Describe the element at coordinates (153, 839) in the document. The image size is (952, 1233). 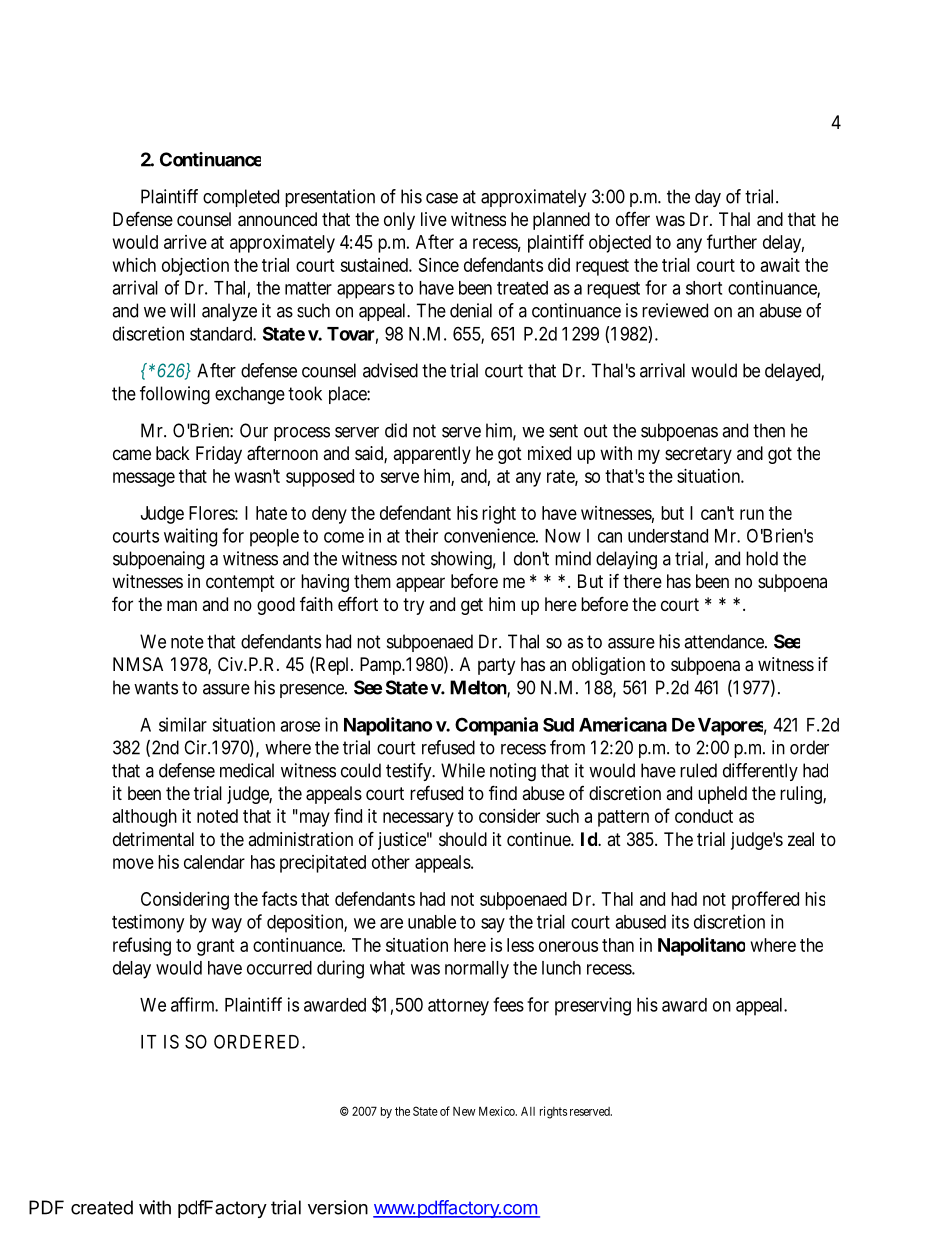
I see `detrimental` at that location.
